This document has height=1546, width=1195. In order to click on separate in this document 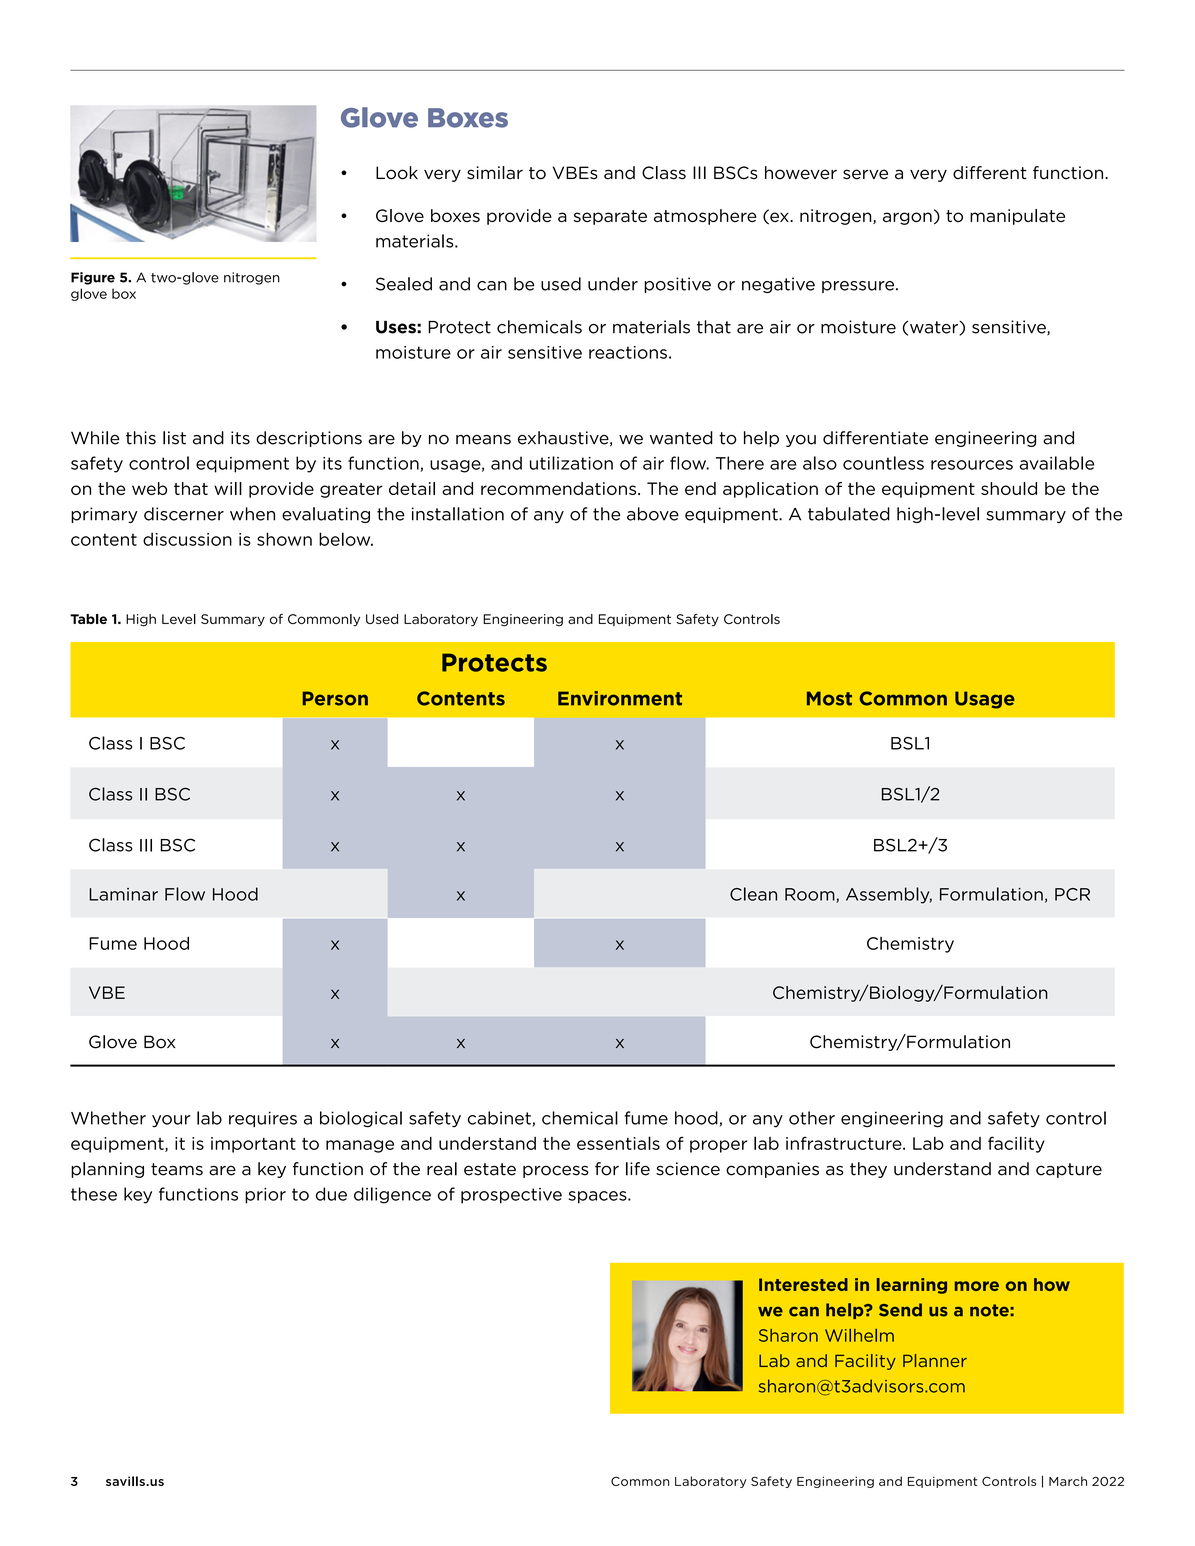, I will do `click(610, 217)`.
